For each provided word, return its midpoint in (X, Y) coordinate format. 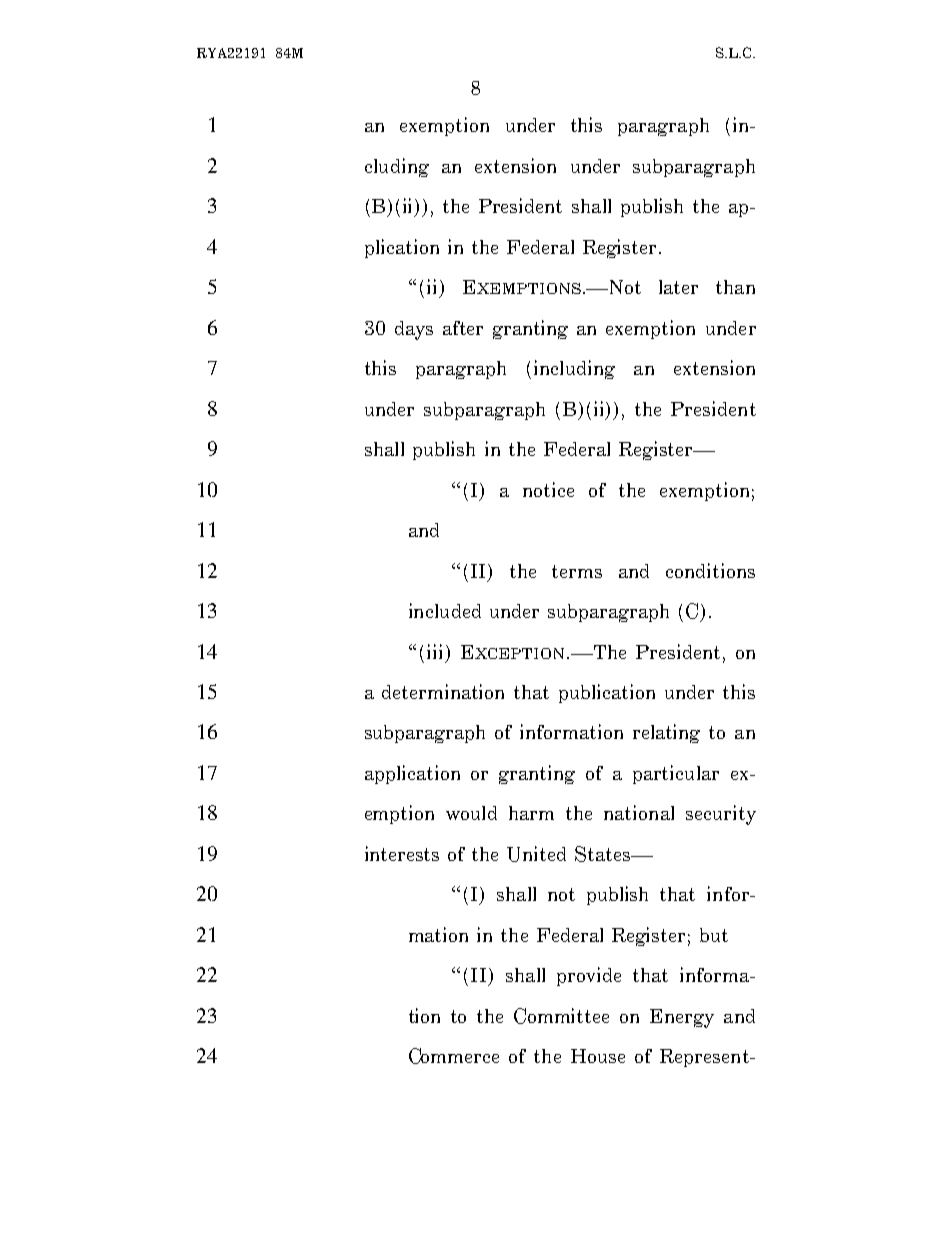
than (735, 287)
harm (531, 813)
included (445, 610)
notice (548, 489)
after (463, 328)
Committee (561, 1016)
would (471, 813)
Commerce (454, 1056)
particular (676, 774)
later (678, 287)
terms (577, 571)
